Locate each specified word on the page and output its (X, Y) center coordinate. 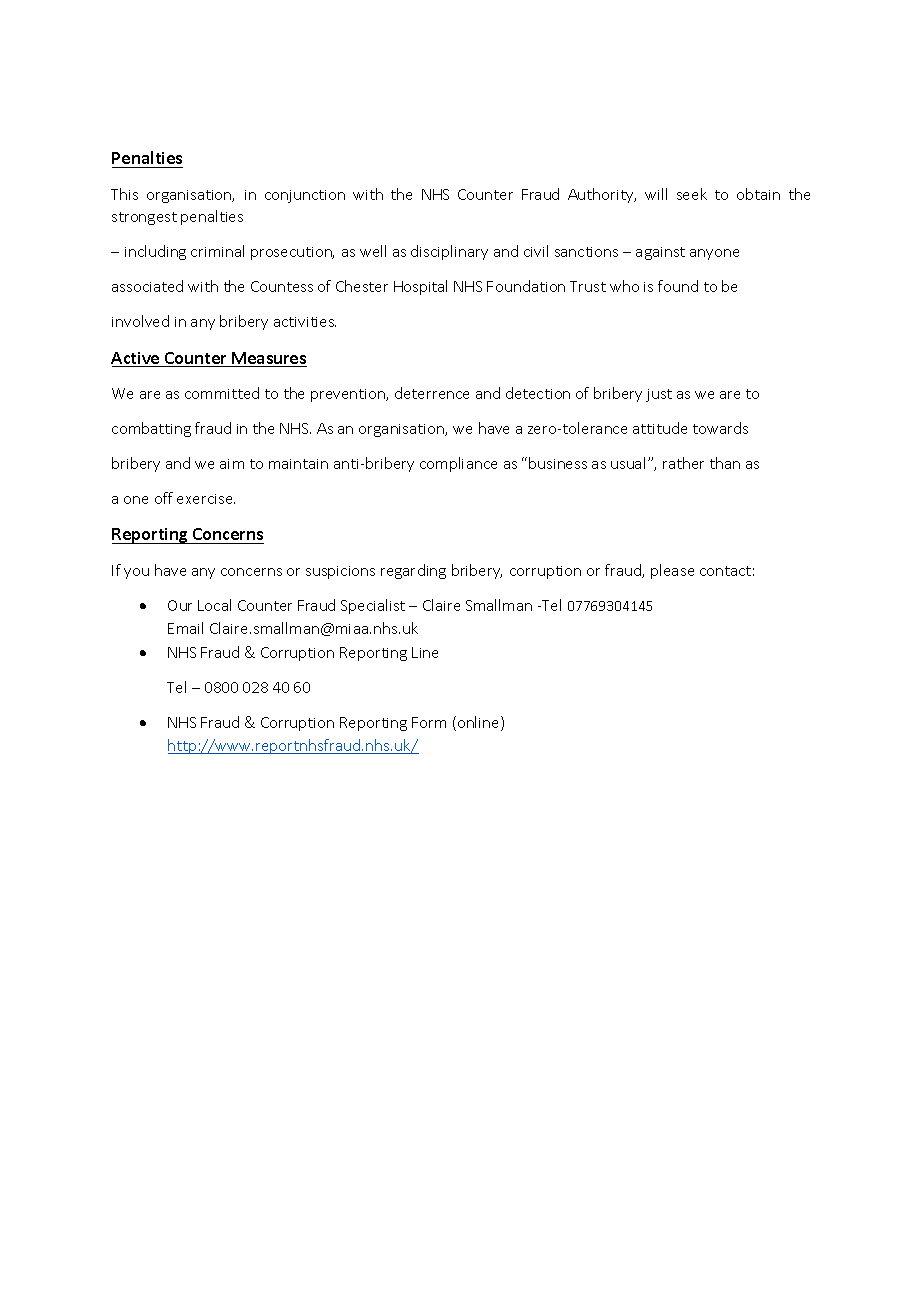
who (624, 286)
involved (140, 321)
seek (692, 194)
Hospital (420, 287)
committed (222, 393)
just (659, 395)
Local (214, 605)
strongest (144, 218)
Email (185, 628)
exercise (206, 499)
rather (683, 463)
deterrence (432, 393)
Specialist (373, 606)
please (672, 571)
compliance (458, 464)
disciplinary (449, 252)
